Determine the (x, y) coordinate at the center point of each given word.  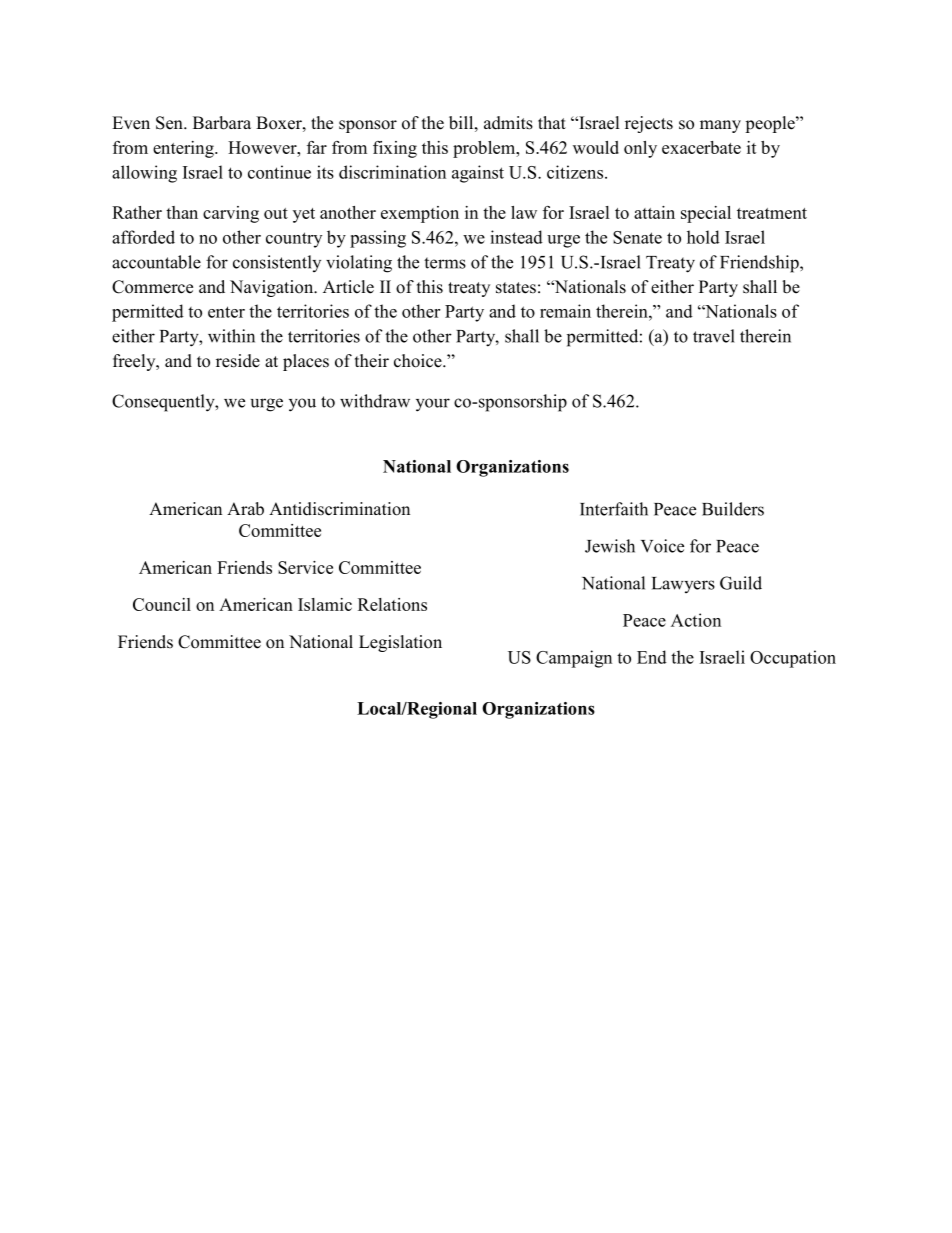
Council (162, 604)
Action (696, 620)
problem (485, 149)
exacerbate (701, 147)
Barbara (222, 123)
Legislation (400, 643)
